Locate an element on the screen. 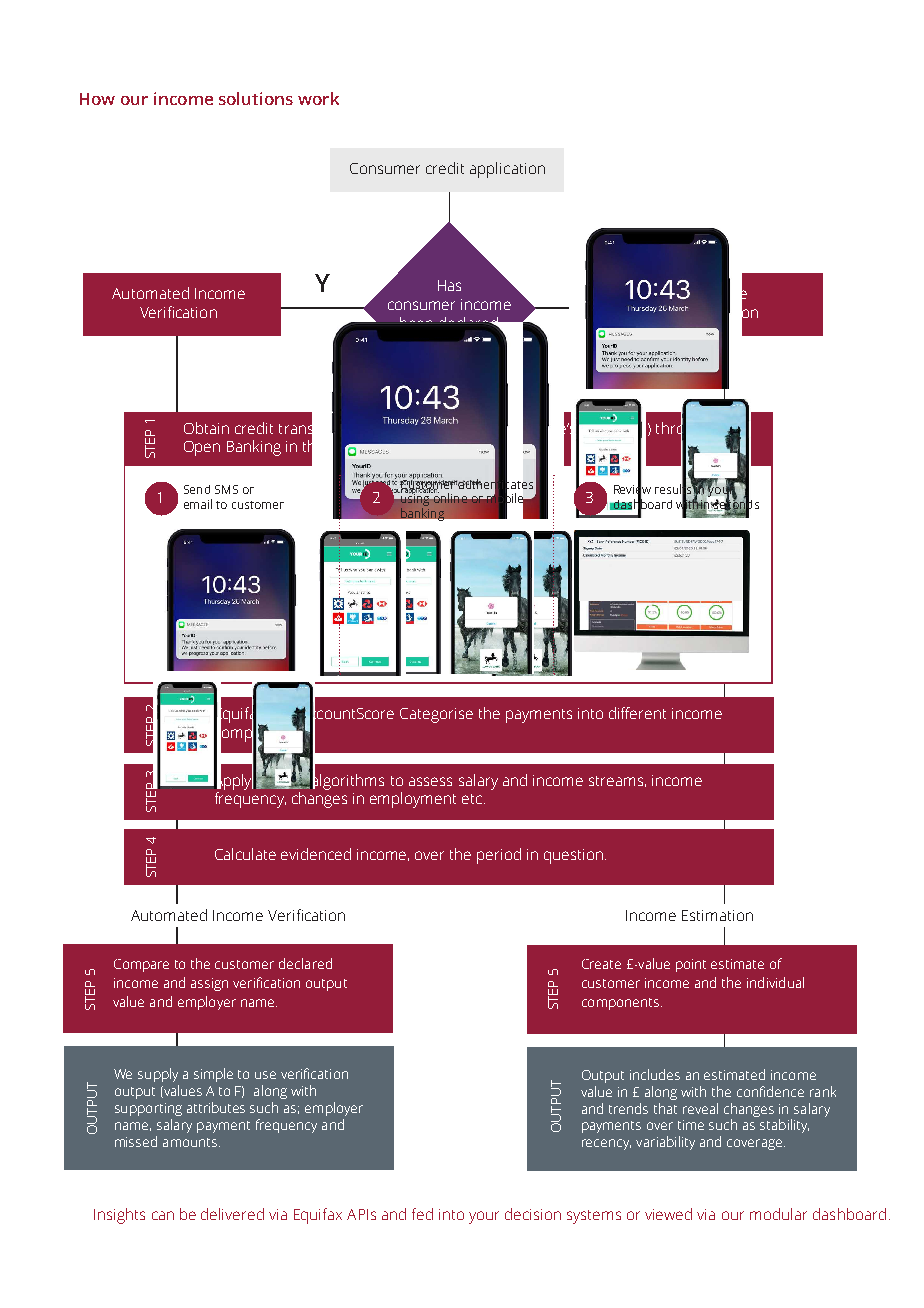 Image resolution: width=924 pixels, height=1308 pixels. modular is located at coordinates (778, 1214).
